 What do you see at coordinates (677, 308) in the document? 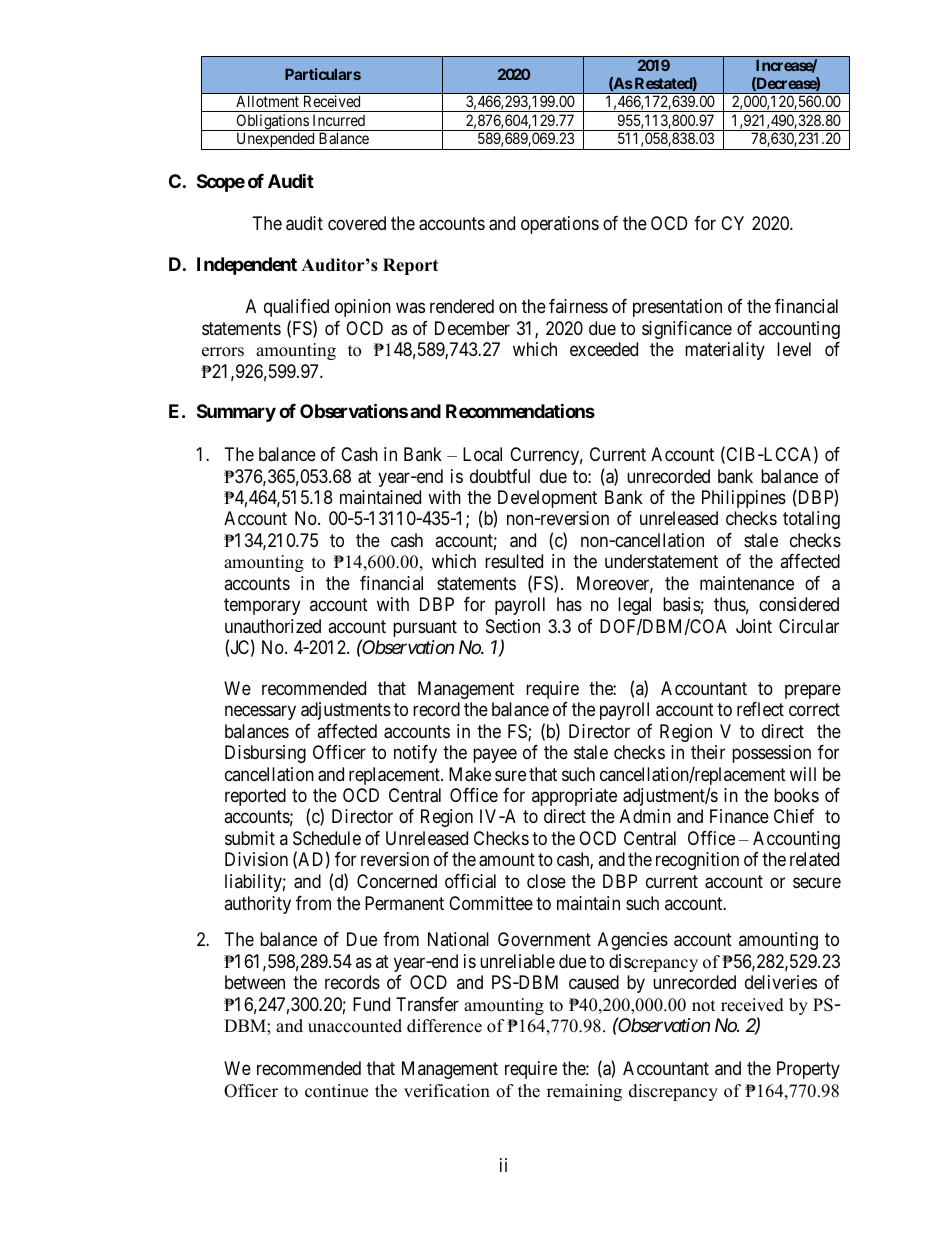
I see `presentation` at bounding box center [677, 308].
